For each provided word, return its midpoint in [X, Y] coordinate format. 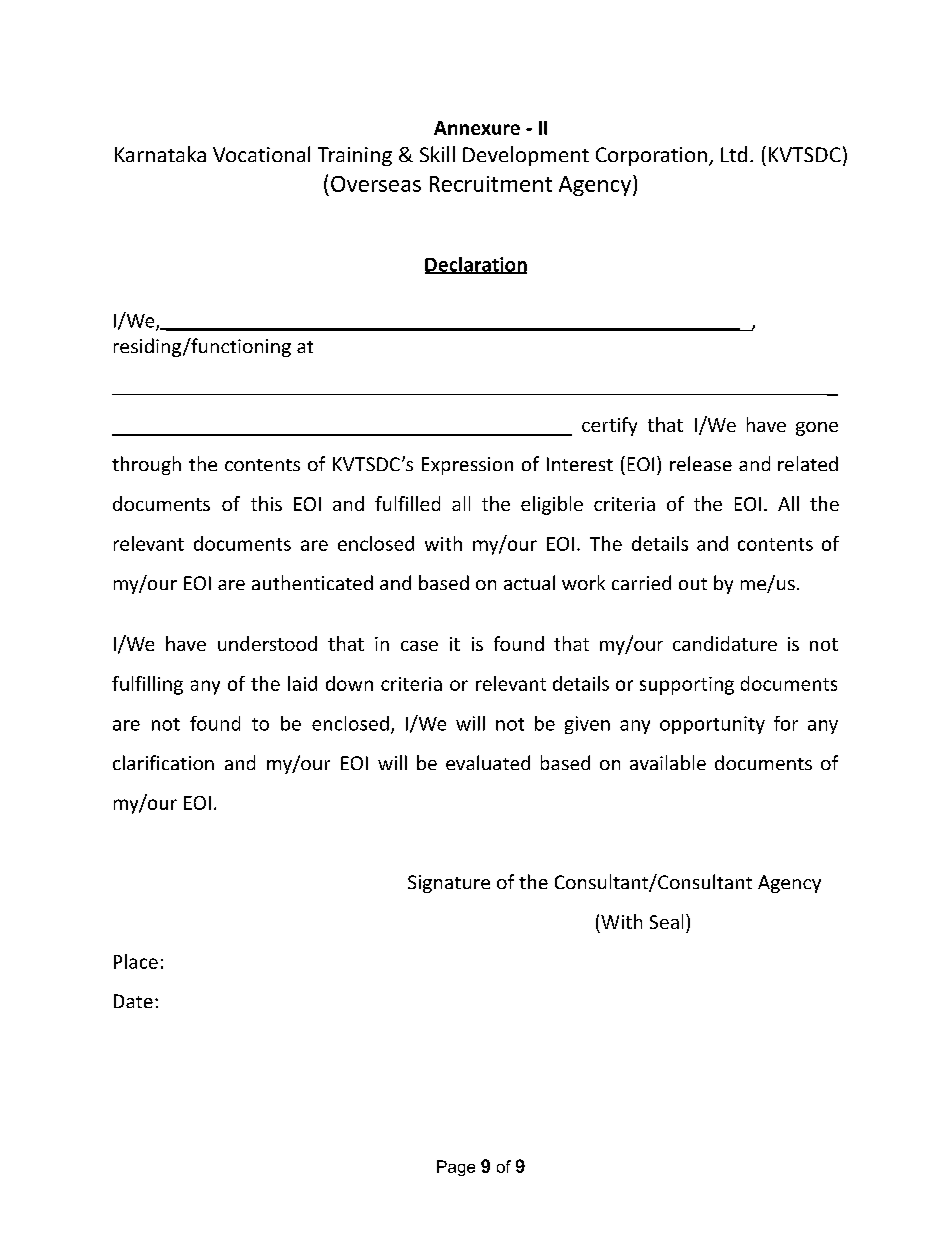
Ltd [734, 154]
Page [456, 1168]
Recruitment [491, 184]
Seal [666, 921]
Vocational [261, 154]
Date [133, 1001]
